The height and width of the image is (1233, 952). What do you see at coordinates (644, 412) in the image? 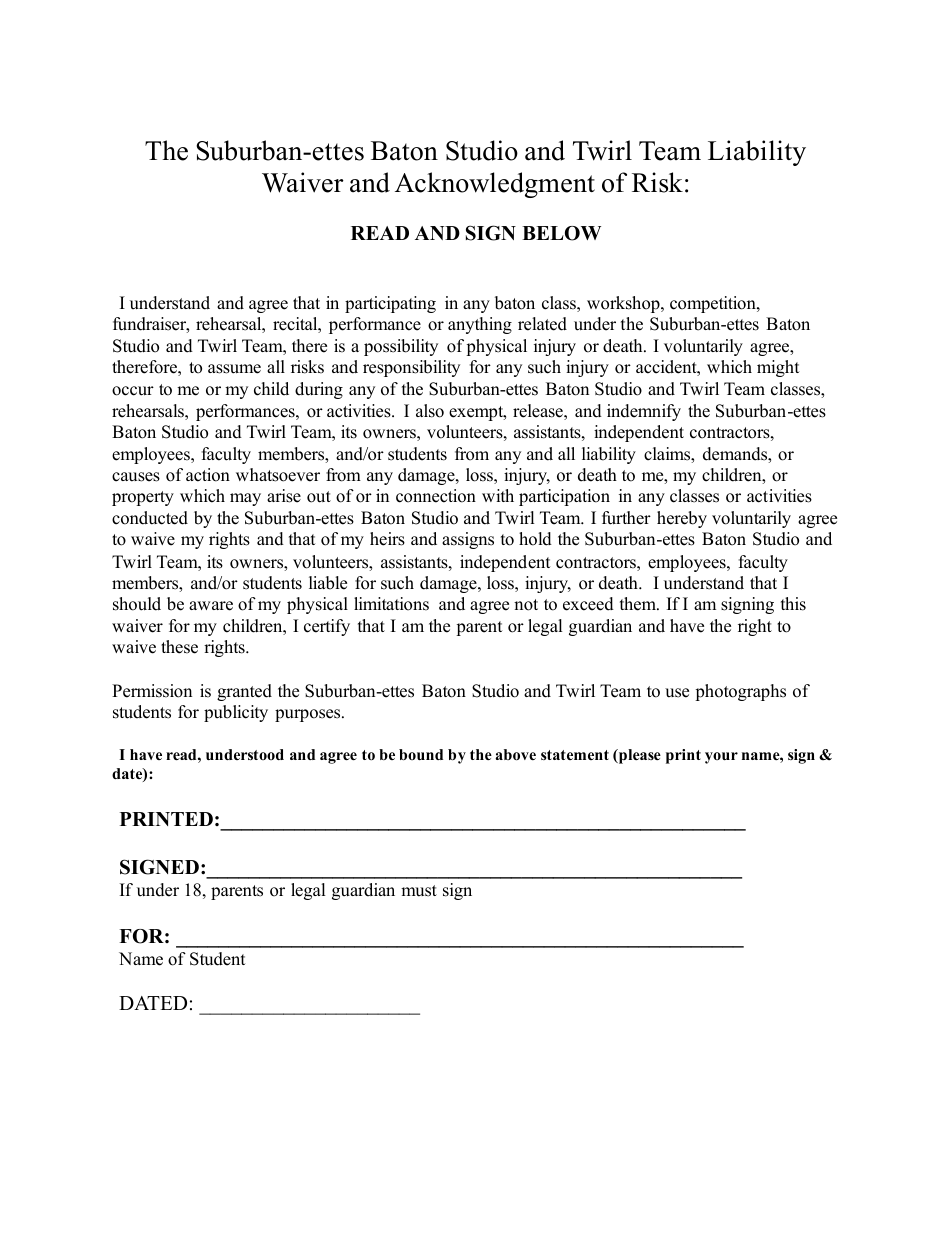
I see `indemnify` at bounding box center [644, 412].
